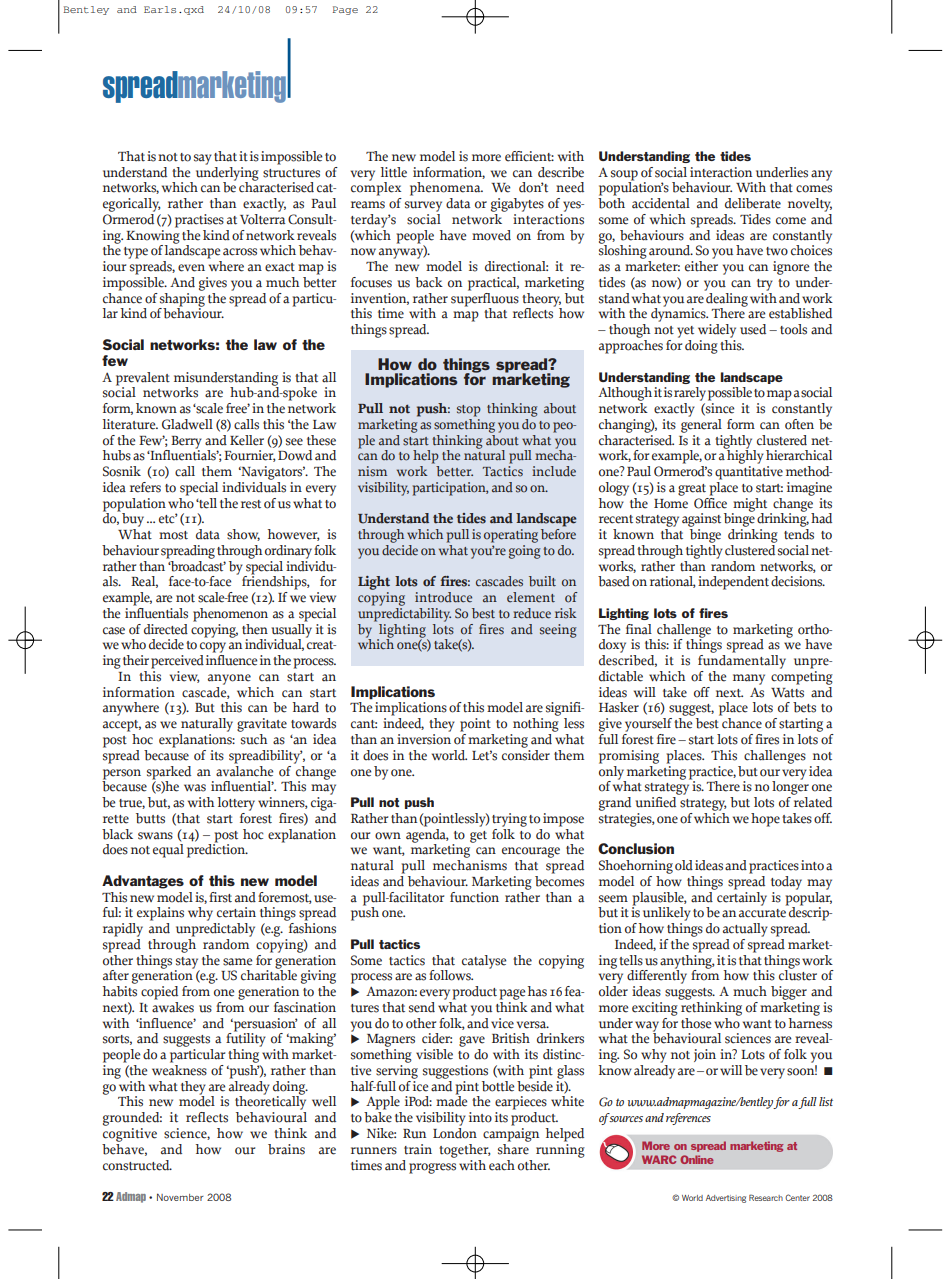  I want to click on catalyse, so click(484, 962).
